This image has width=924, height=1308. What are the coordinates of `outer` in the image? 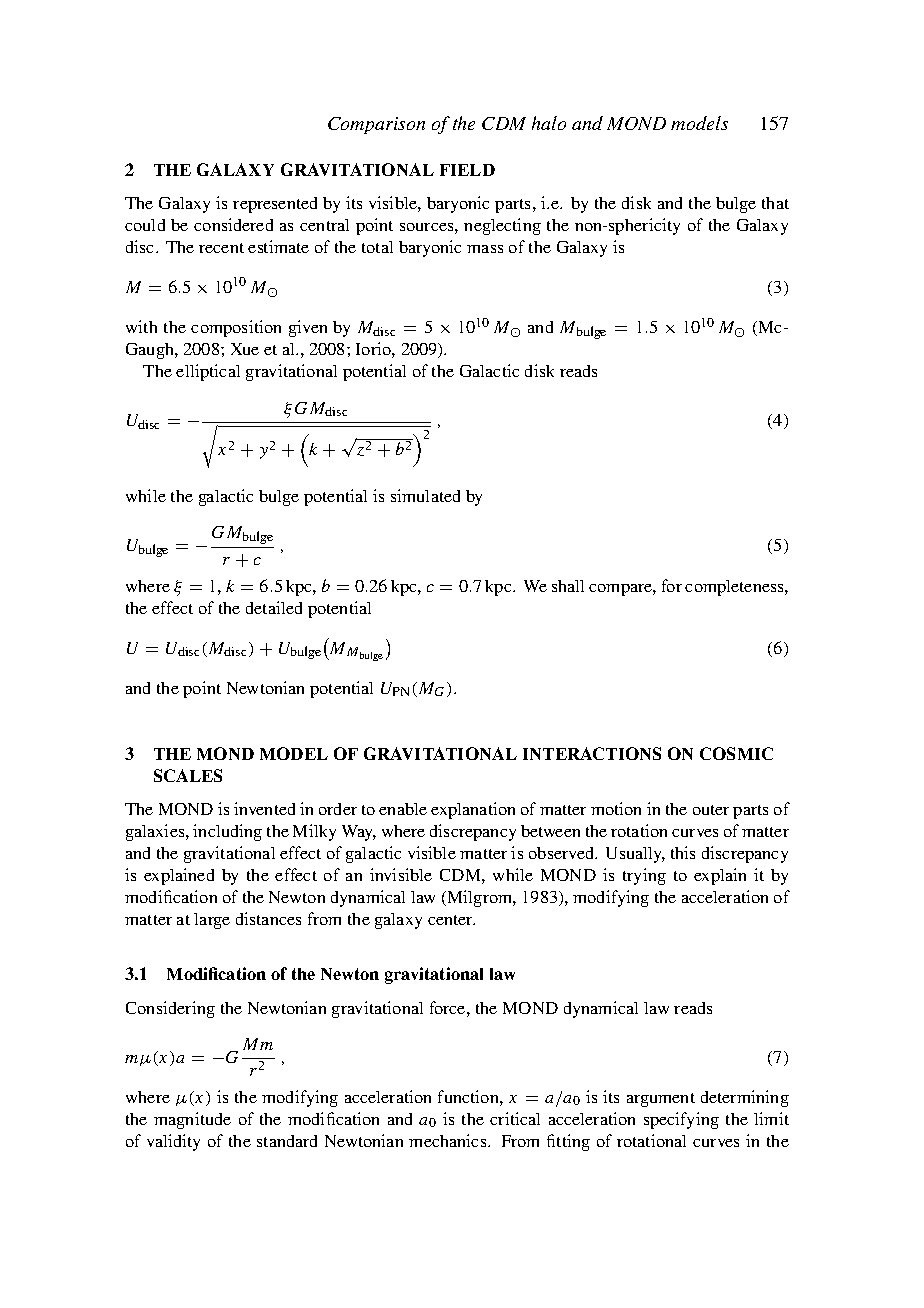 It's located at (711, 810).
